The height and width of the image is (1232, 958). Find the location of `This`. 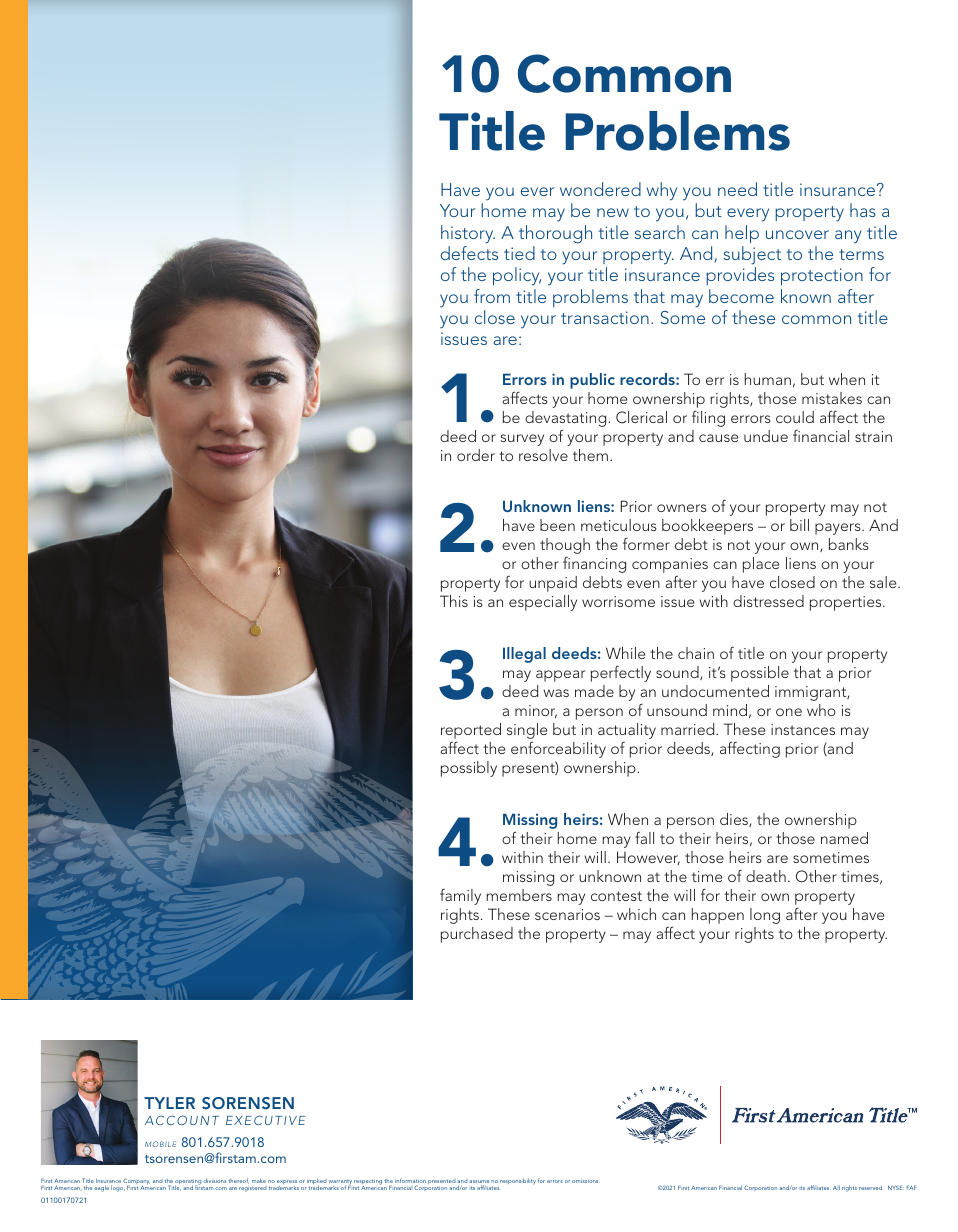

This is located at coordinates (454, 601).
